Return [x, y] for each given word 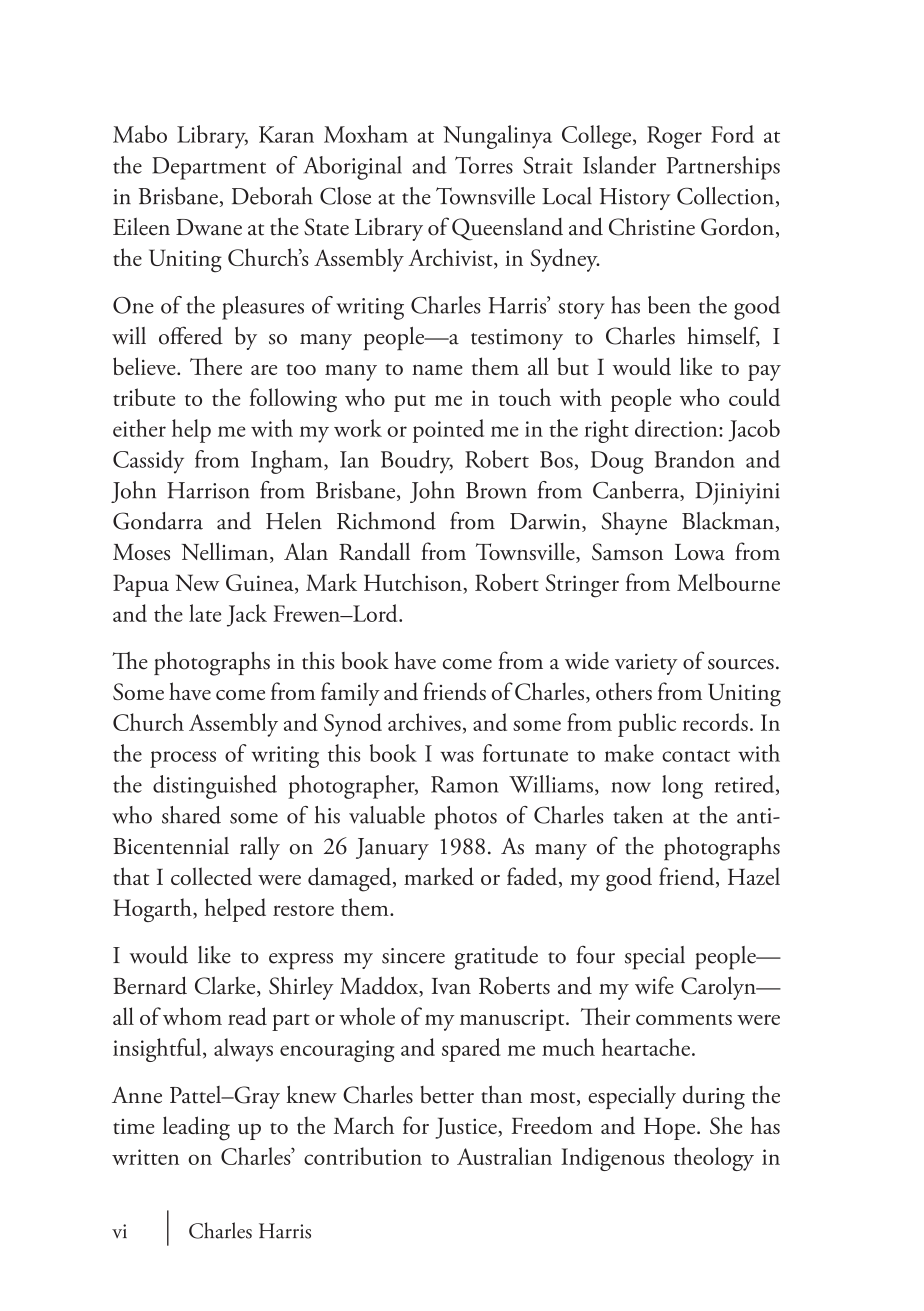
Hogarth [153, 910]
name [437, 369]
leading [196, 1128]
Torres [484, 165]
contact [696, 756]
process [183, 759]
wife [654, 985]
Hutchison [414, 583]
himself [723, 336]
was [457, 756]
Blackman [729, 522]
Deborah [272, 196]
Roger [674, 137]
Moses [141, 552]
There [216, 366]
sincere [413, 956]
